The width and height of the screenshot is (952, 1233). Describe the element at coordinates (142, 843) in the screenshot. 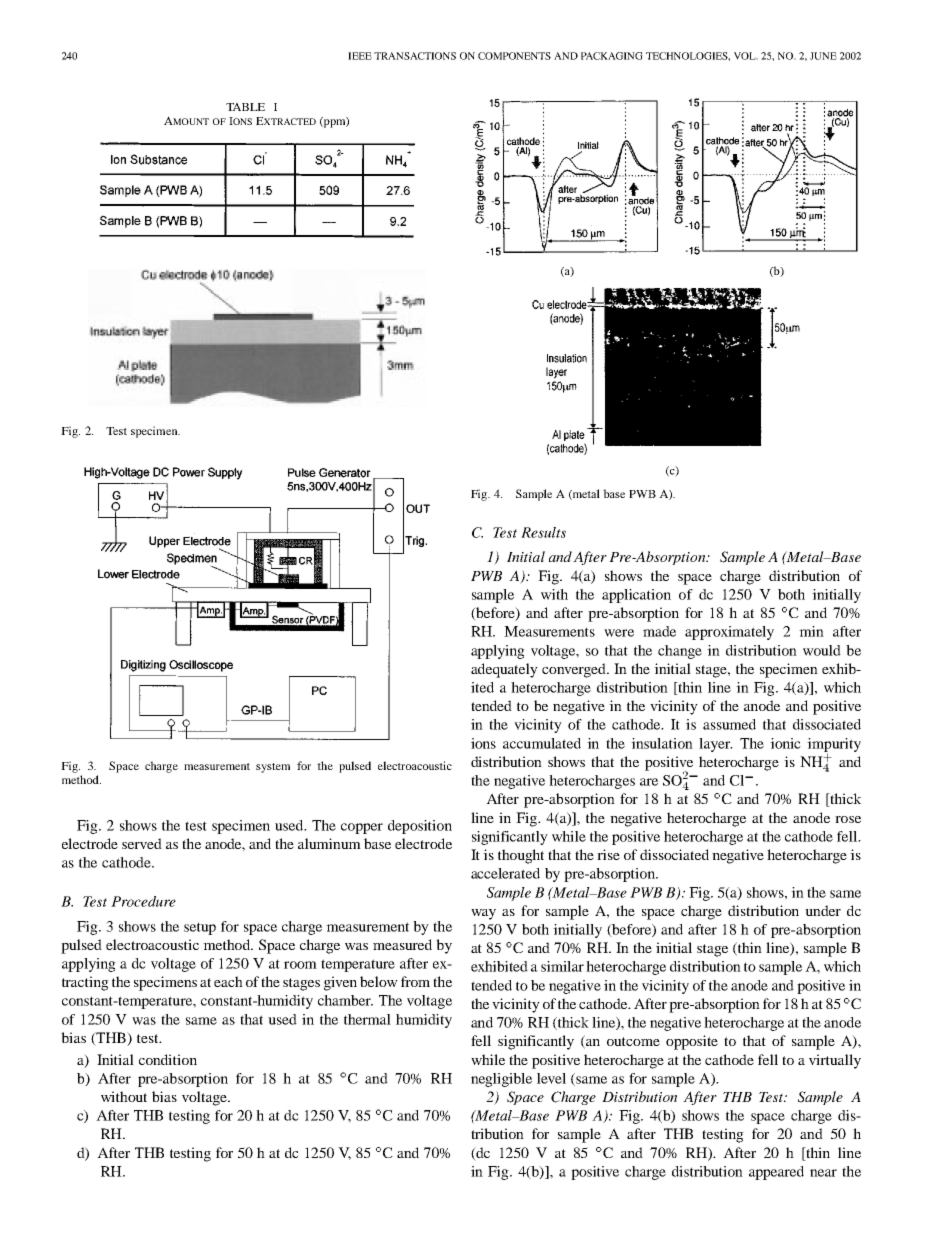

I see `served` at that location.
